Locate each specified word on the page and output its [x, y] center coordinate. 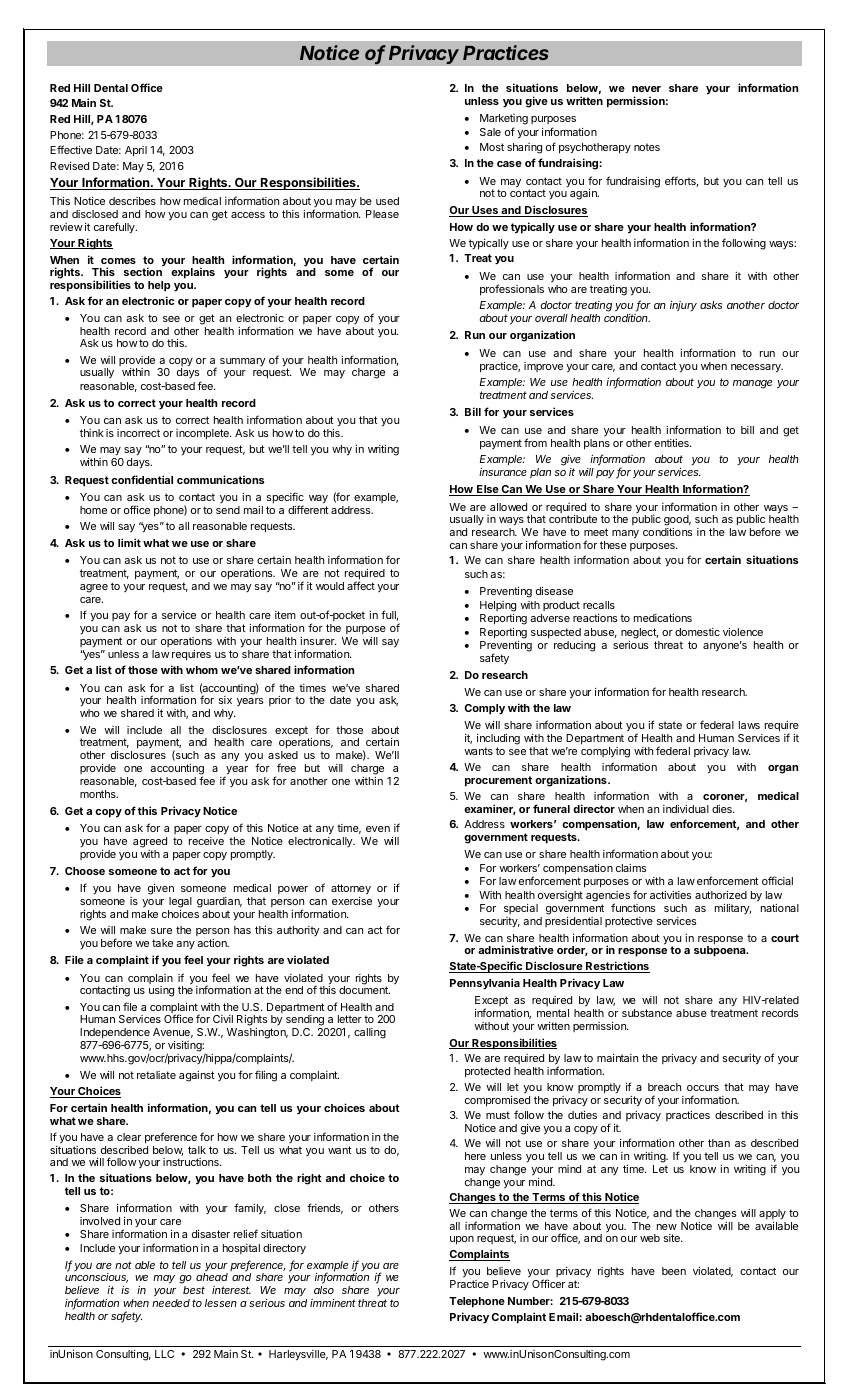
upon [462, 1240]
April [136, 151]
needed [171, 1303]
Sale [490, 132]
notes [647, 147]
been [674, 1271]
